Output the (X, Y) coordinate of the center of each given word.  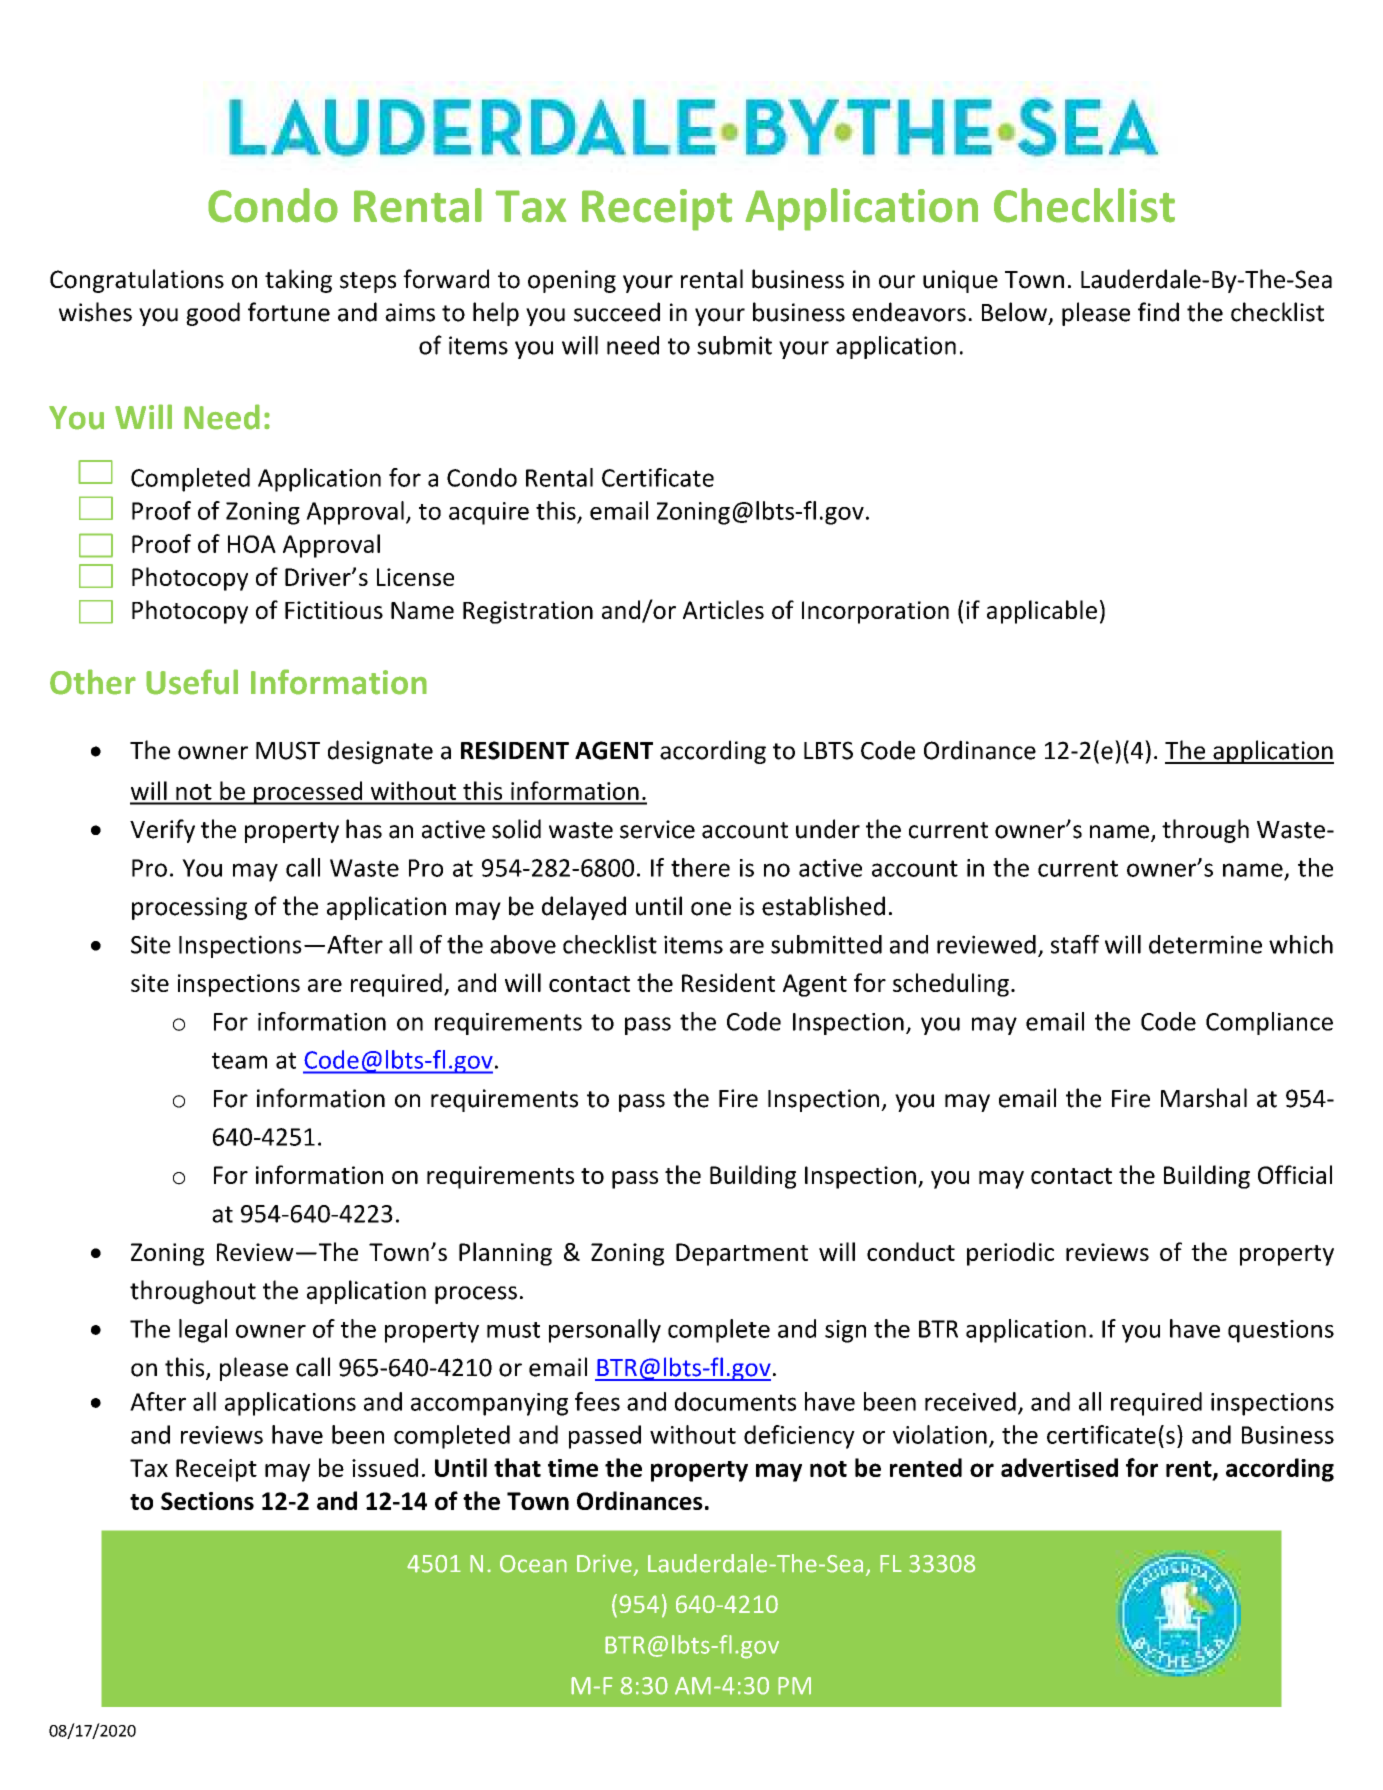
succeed (617, 312)
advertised (1059, 1467)
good (213, 314)
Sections (207, 1501)
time (573, 1468)
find (1158, 312)
